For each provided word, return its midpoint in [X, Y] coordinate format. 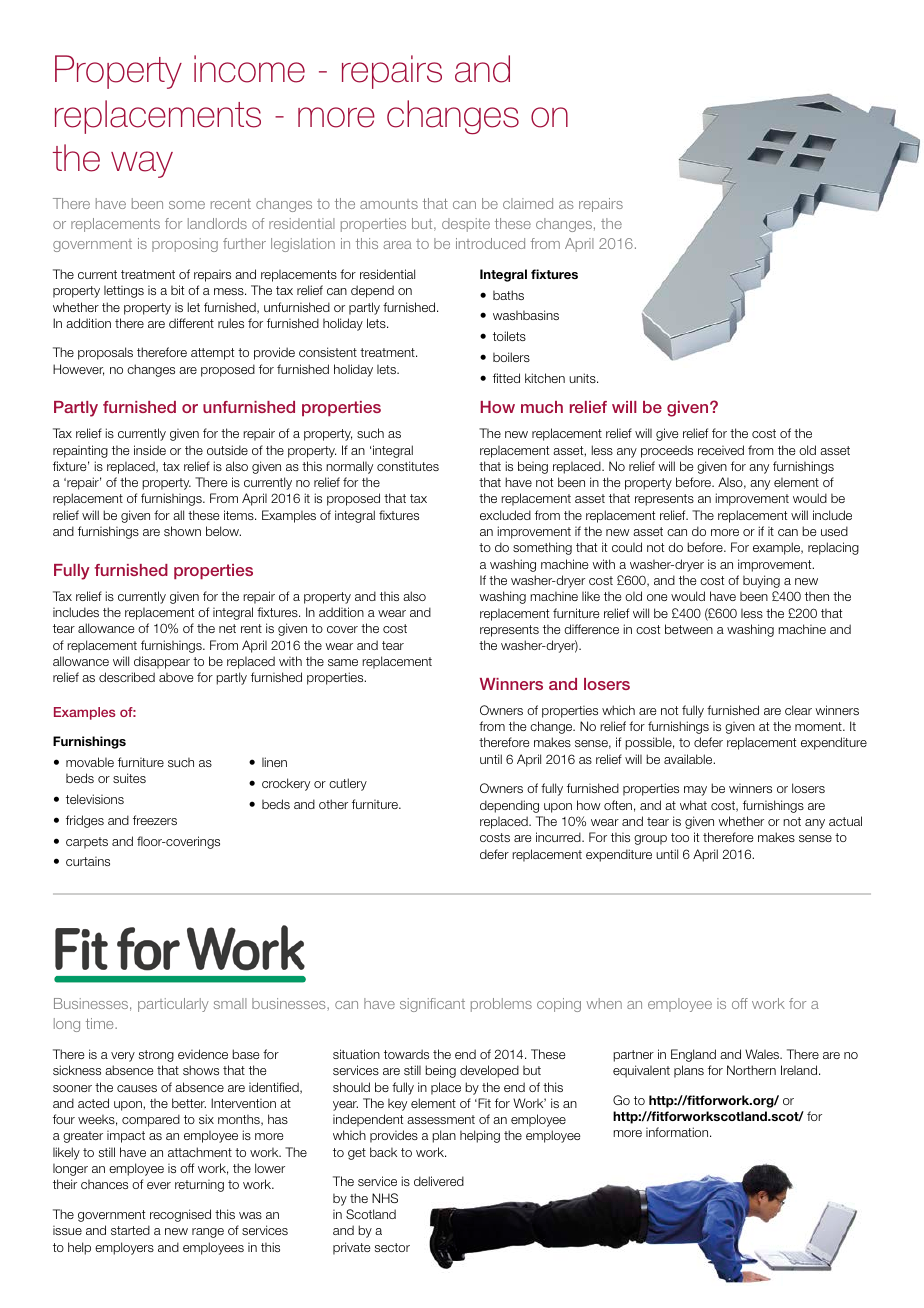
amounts [389, 204]
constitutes [408, 466]
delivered [439, 1181]
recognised [180, 1215]
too [680, 837]
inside [150, 450]
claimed [528, 203]
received [721, 450]
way [142, 164]
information [678, 1132]
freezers [155, 820]
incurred [559, 837]
